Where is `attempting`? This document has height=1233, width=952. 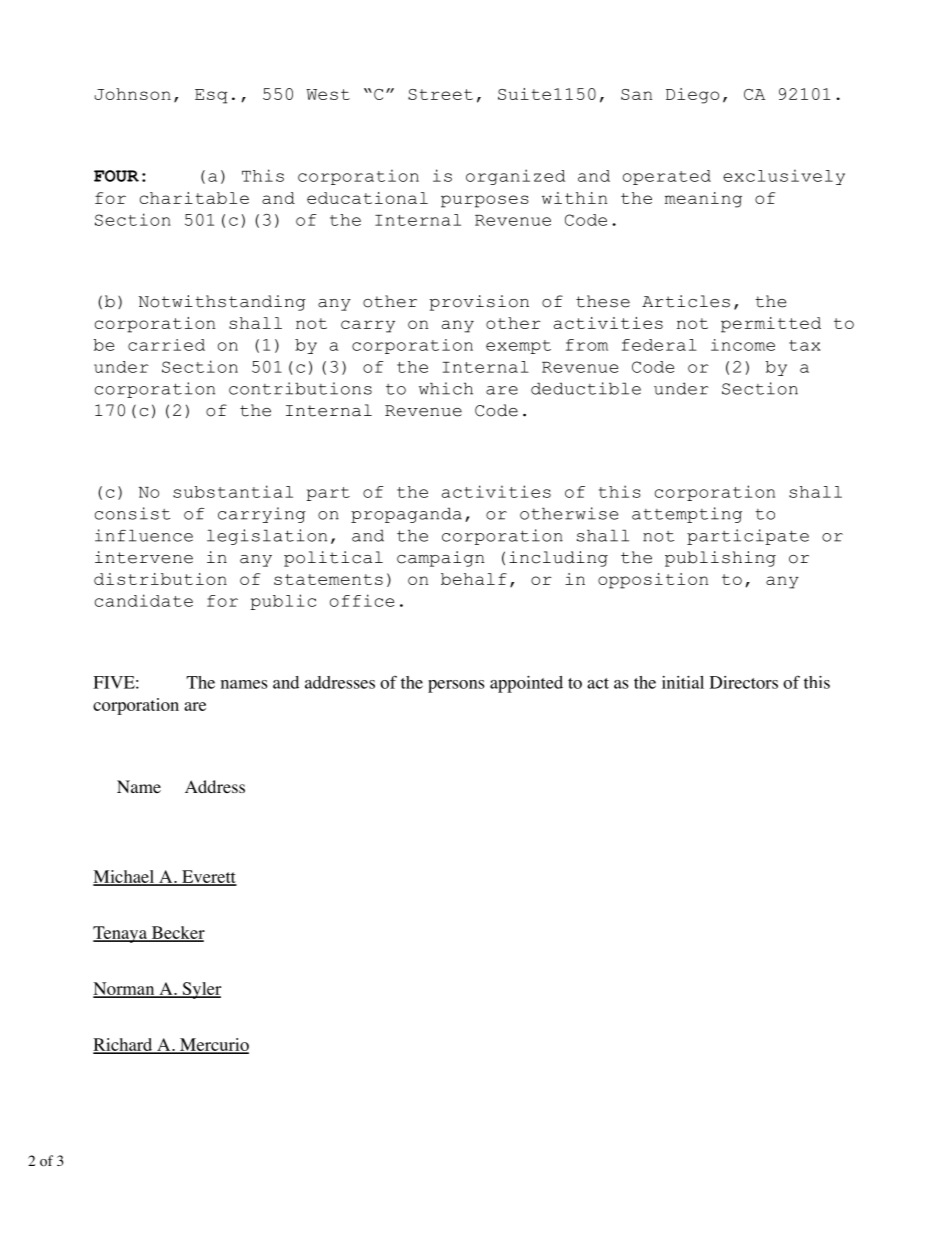
attempting is located at coordinates (687, 515).
